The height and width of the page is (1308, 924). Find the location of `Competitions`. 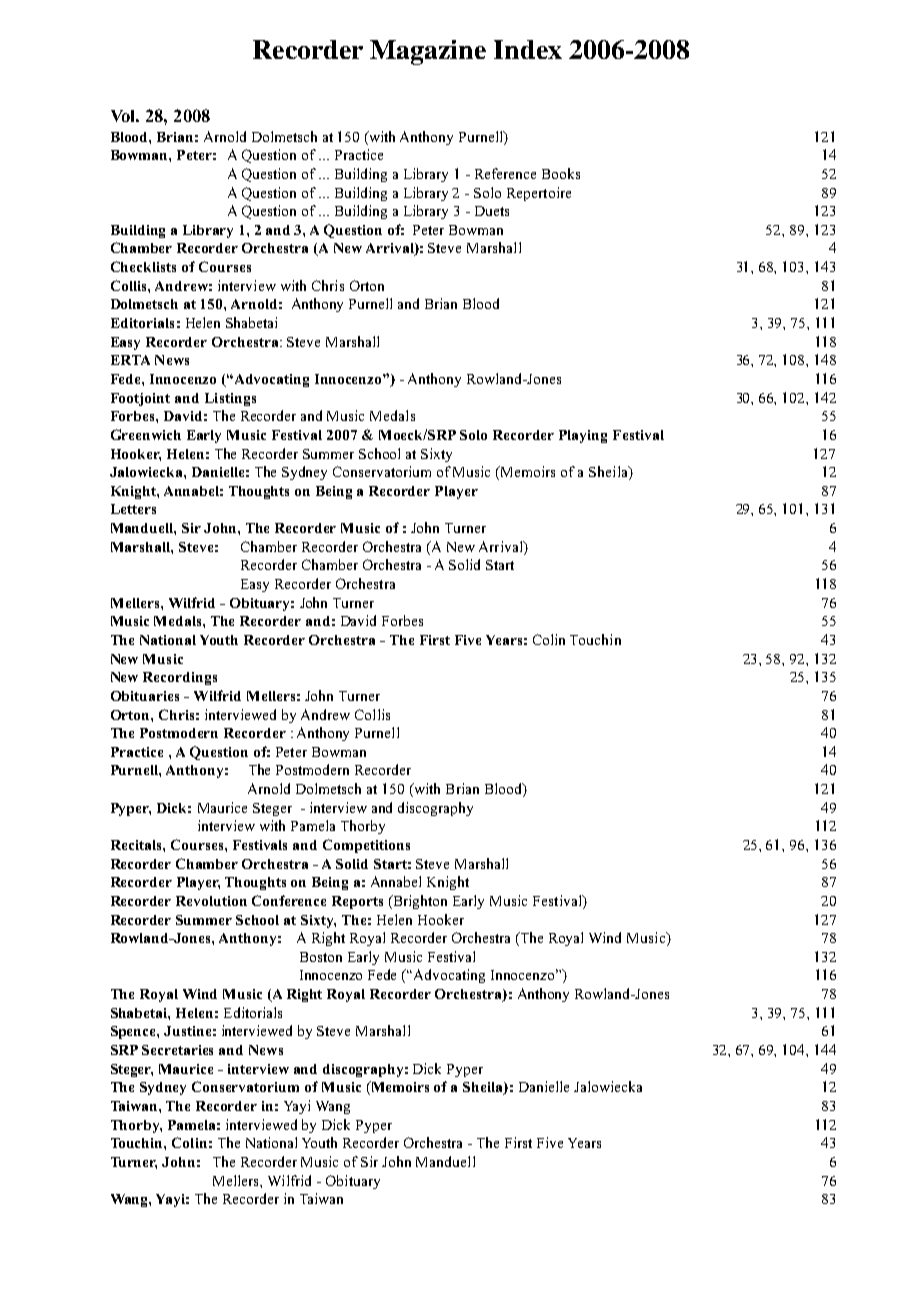

Competitions is located at coordinates (366, 846).
